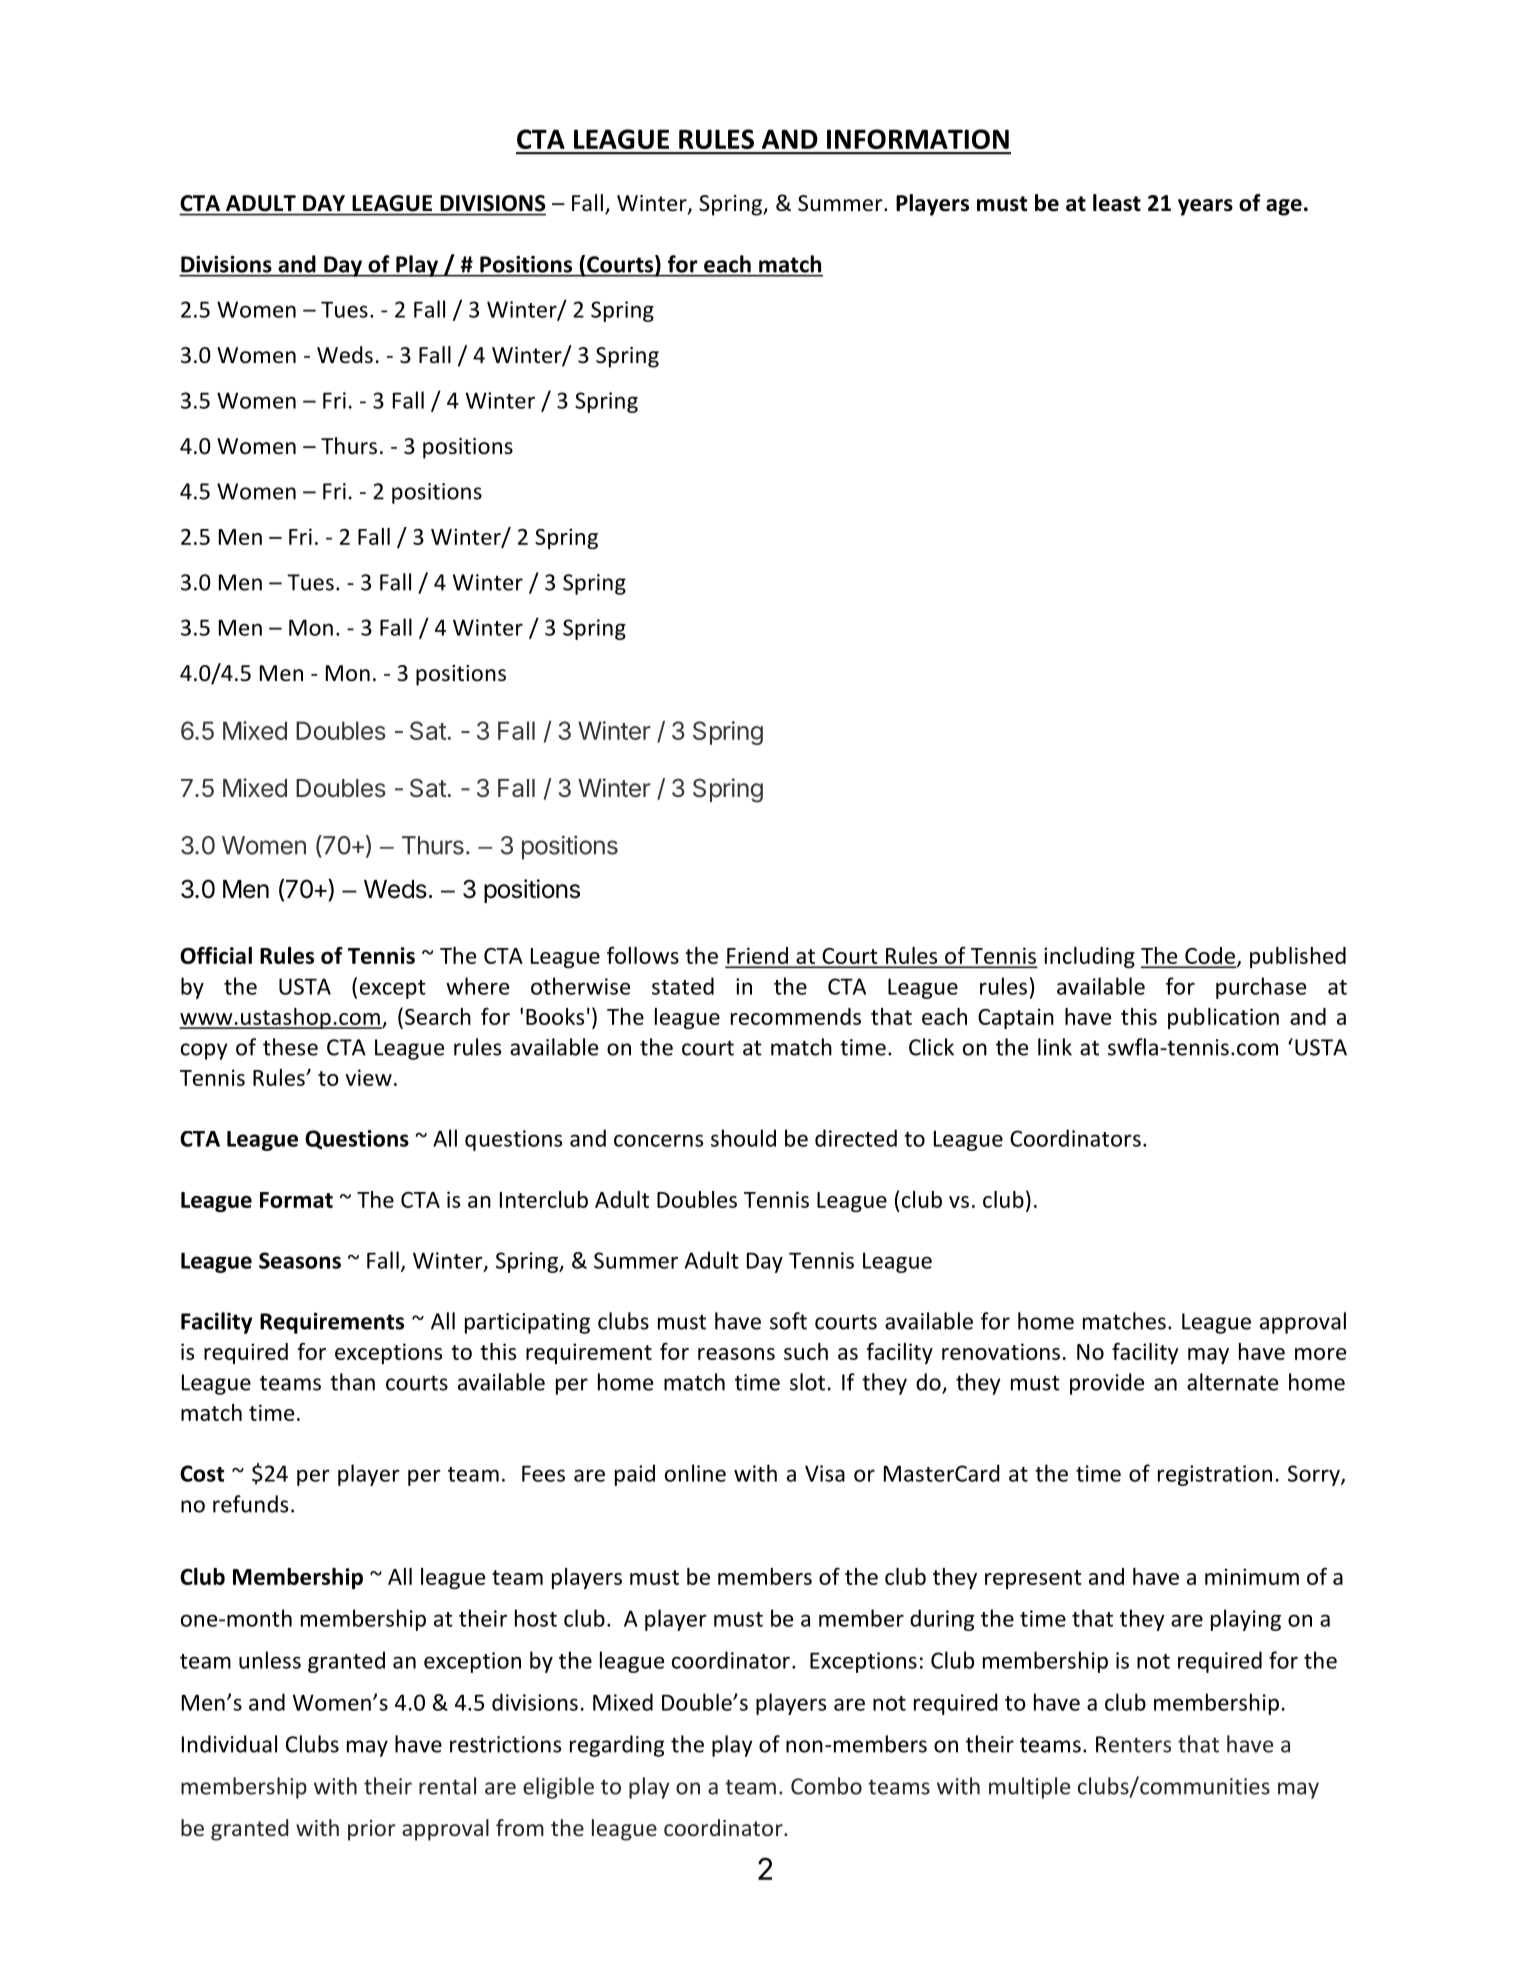 The image size is (1527, 1976). Describe the element at coordinates (826, 1786) in the document. I see `Combo` at that location.
